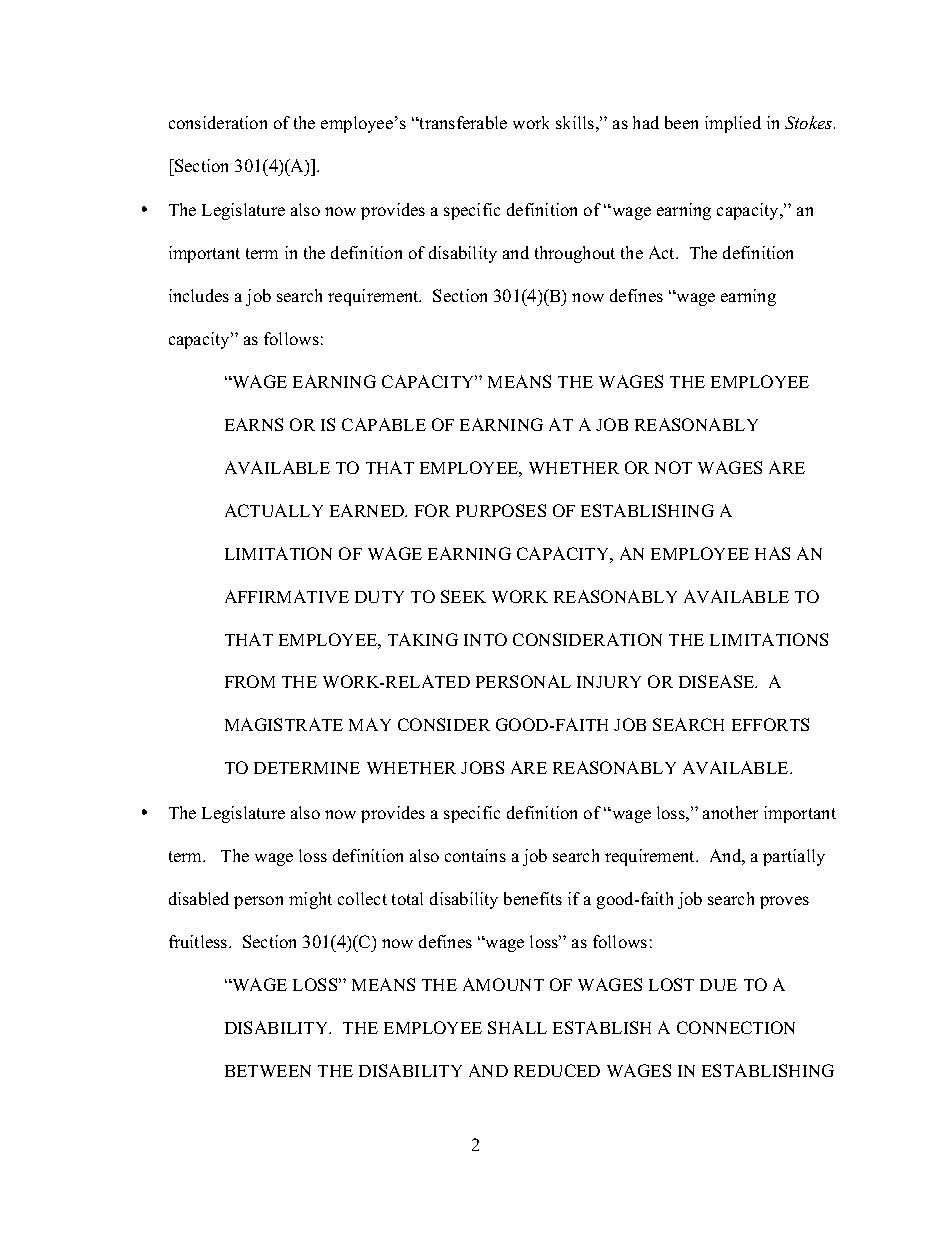 The image size is (952, 1233). I want to click on transferable, so click(462, 122).
